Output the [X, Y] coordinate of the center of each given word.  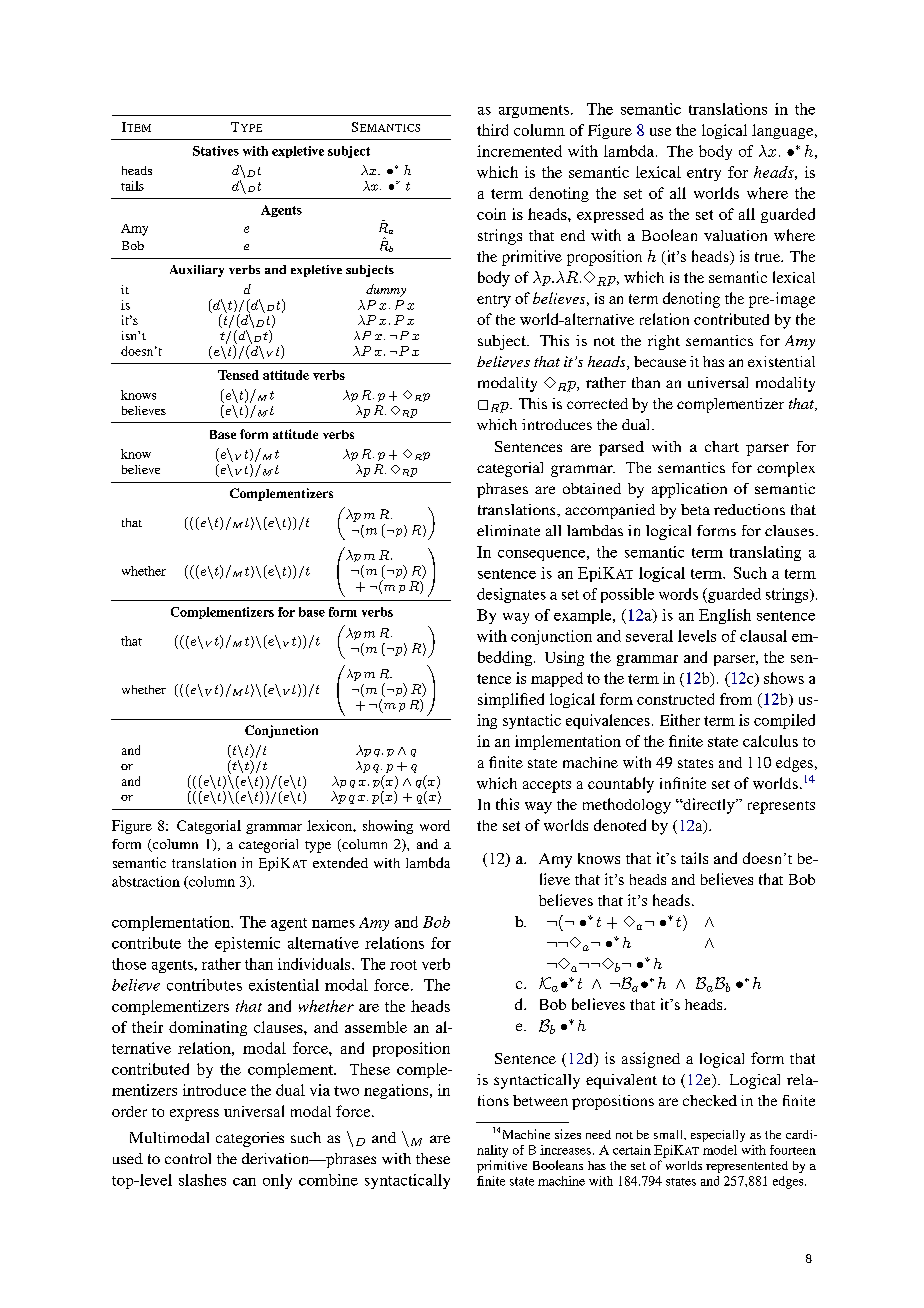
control [188, 1158]
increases [565, 1150]
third [492, 130]
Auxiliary [197, 271]
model [720, 1150]
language [784, 131]
